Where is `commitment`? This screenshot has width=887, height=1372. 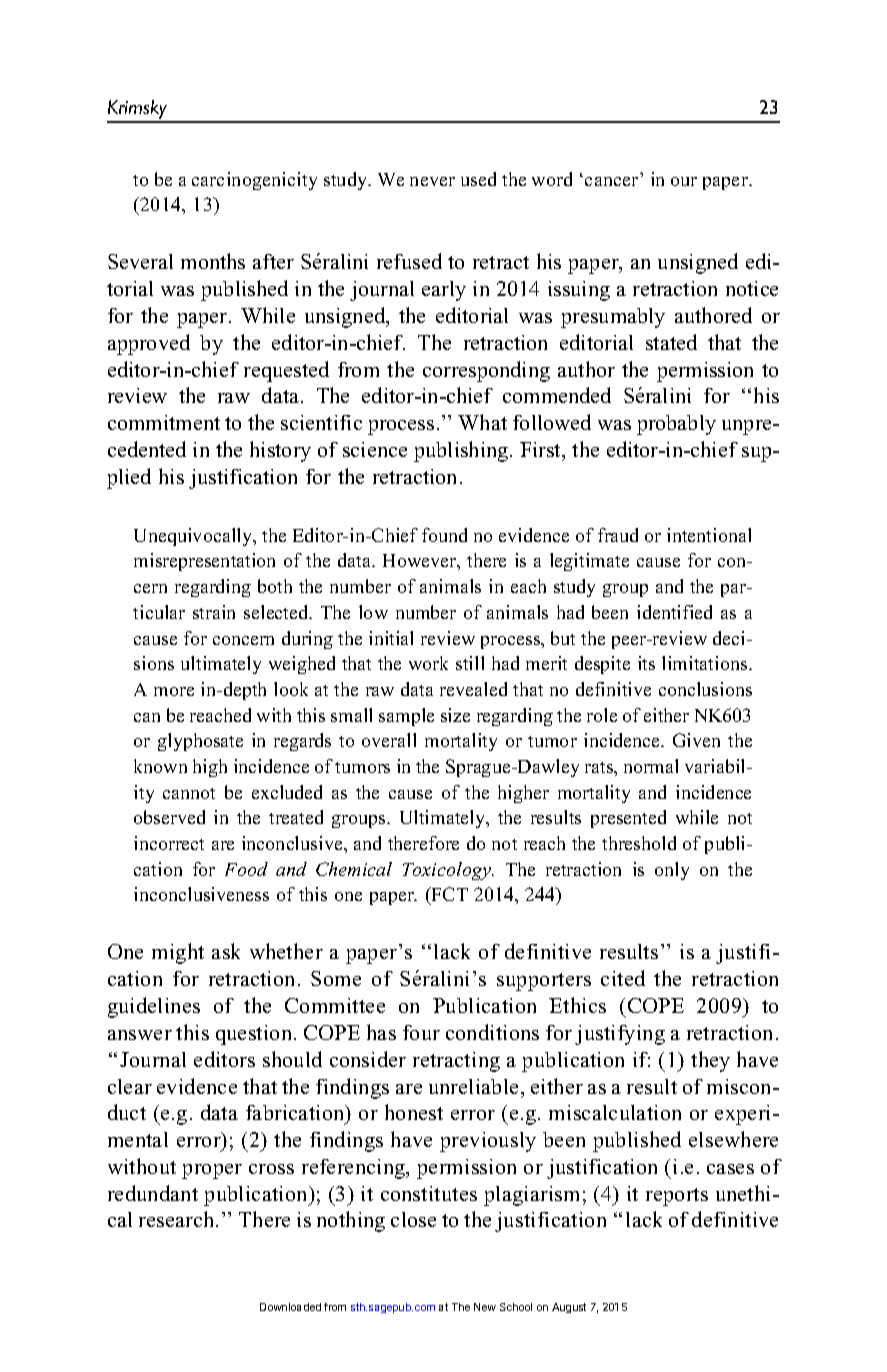
commitment is located at coordinates (164, 422).
